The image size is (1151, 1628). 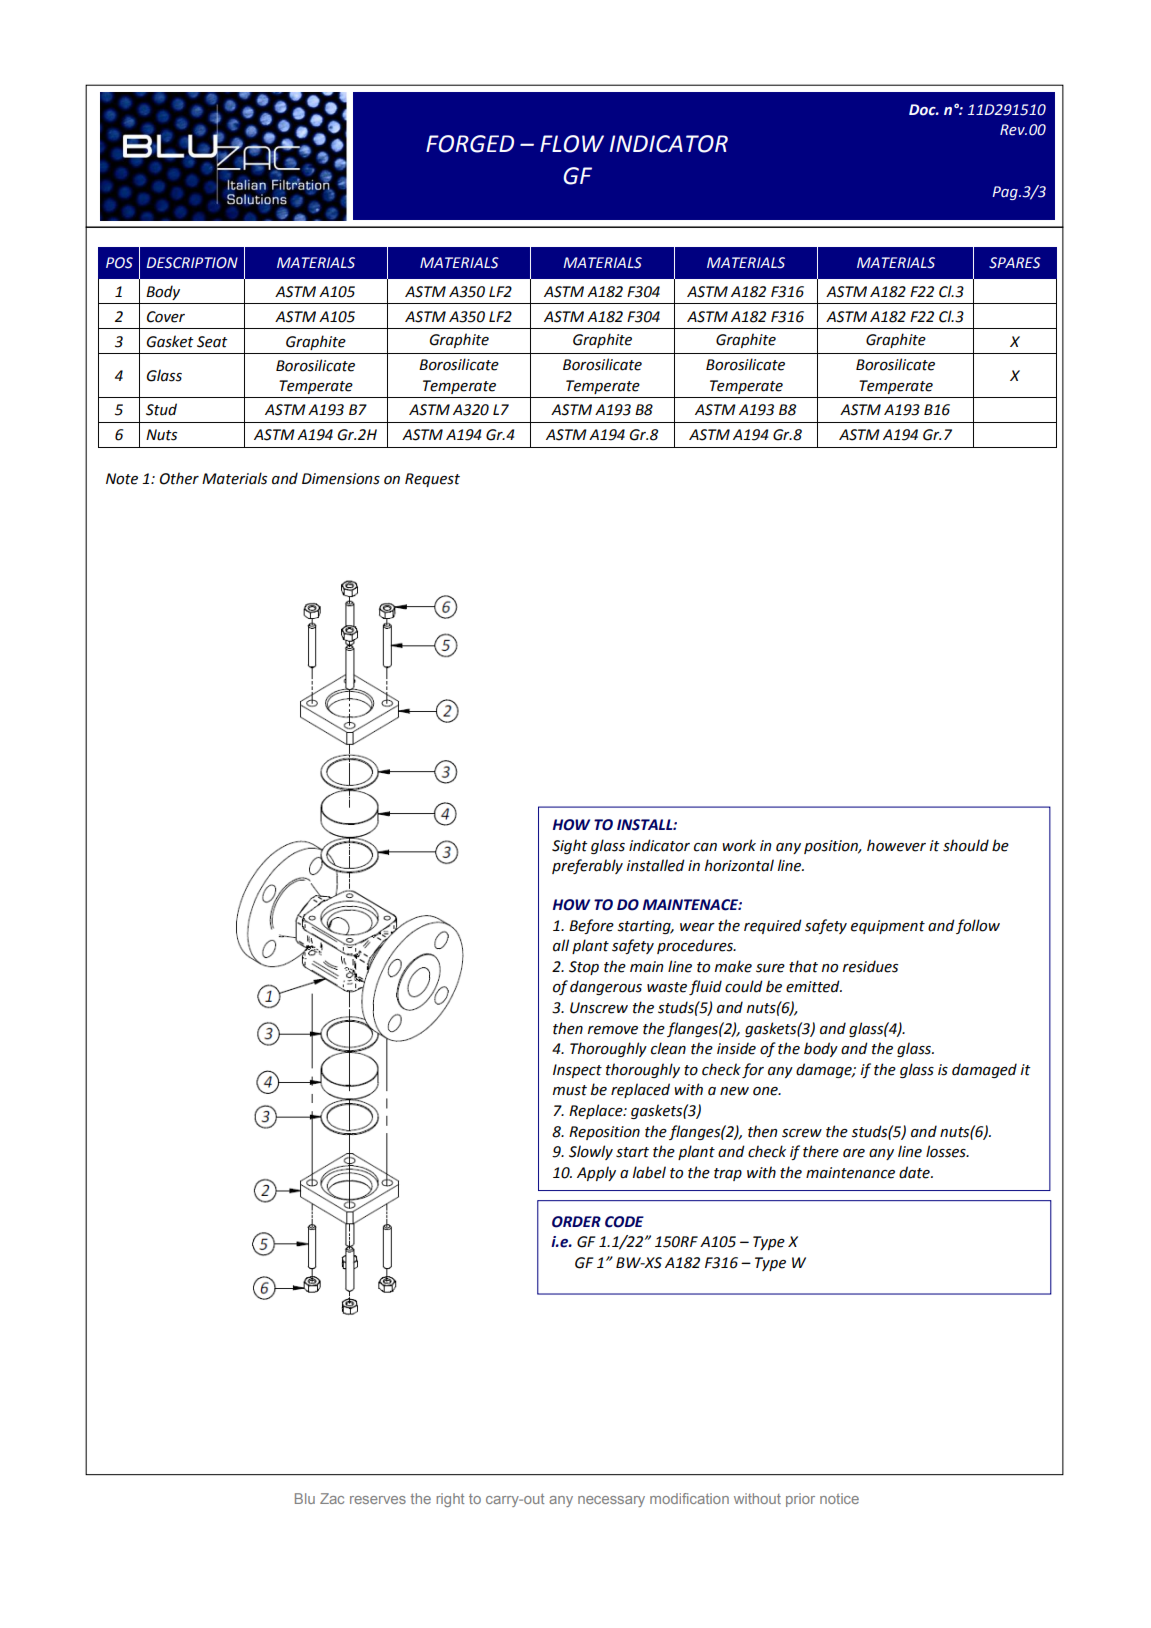 What do you see at coordinates (896, 845) in the document?
I see `however` at bounding box center [896, 845].
